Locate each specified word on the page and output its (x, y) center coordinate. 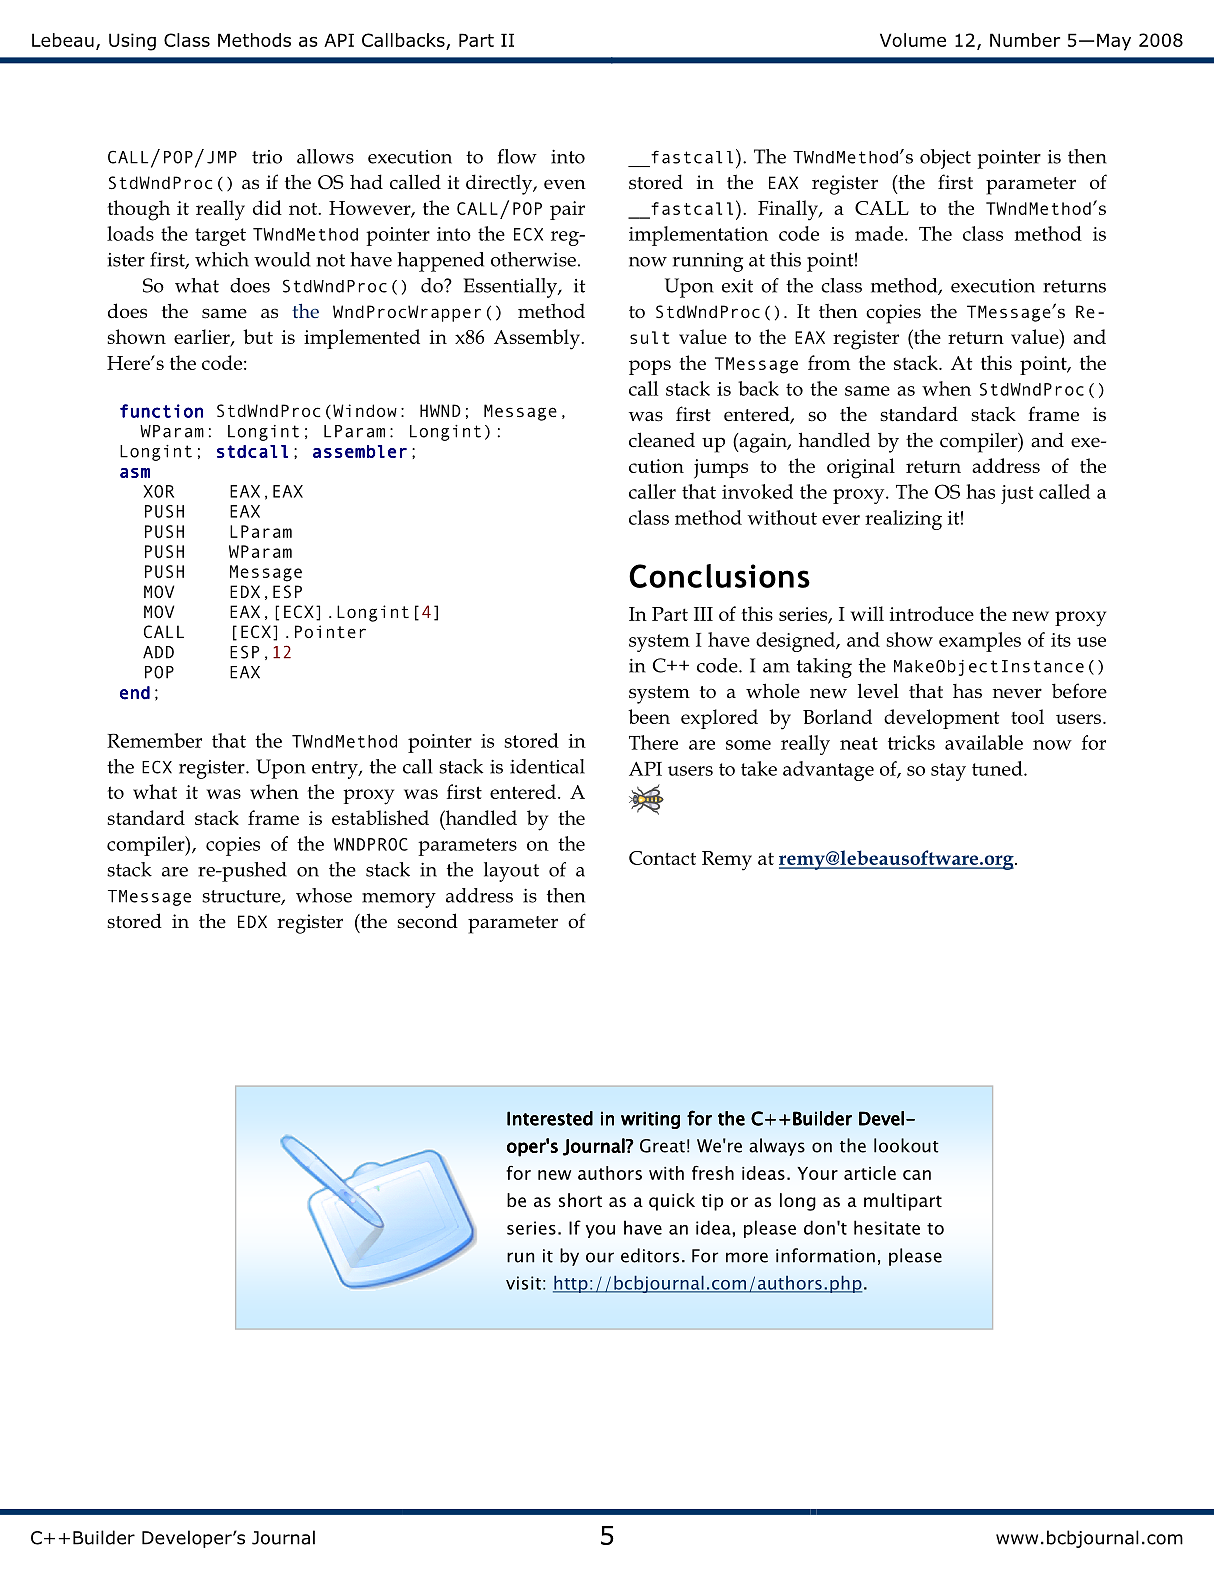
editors (650, 1255)
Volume (913, 40)
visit (523, 1283)
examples (980, 642)
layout (511, 872)
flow (517, 156)
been (649, 716)
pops (650, 367)
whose (324, 895)
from (829, 362)
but (258, 336)
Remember (154, 740)
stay (948, 772)
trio (267, 157)
